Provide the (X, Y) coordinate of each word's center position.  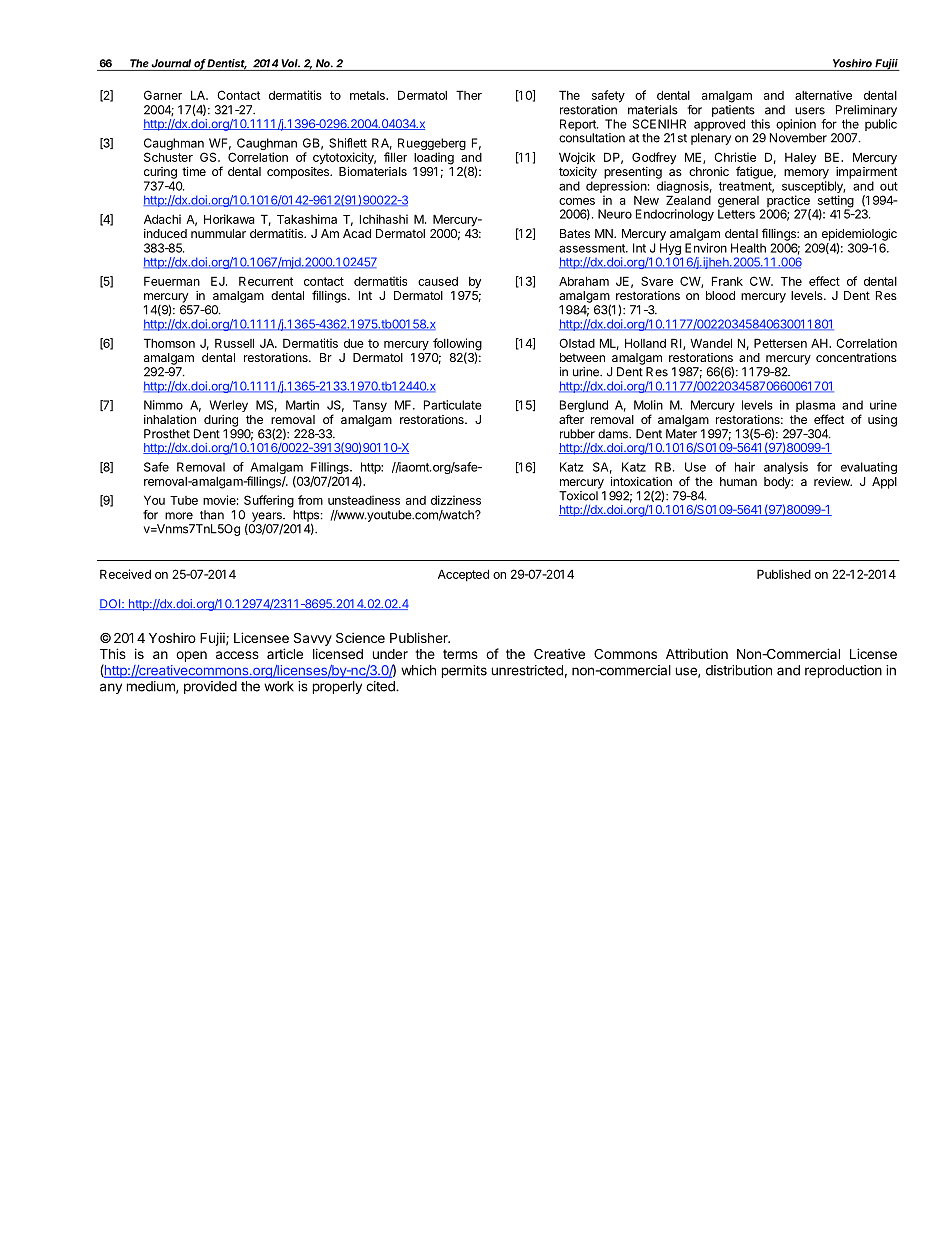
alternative (823, 95)
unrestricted (527, 670)
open (191, 656)
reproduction (843, 671)
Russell (234, 343)
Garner (163, 95)
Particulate (453, 405)
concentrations (856, 357)
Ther (469, 95)
